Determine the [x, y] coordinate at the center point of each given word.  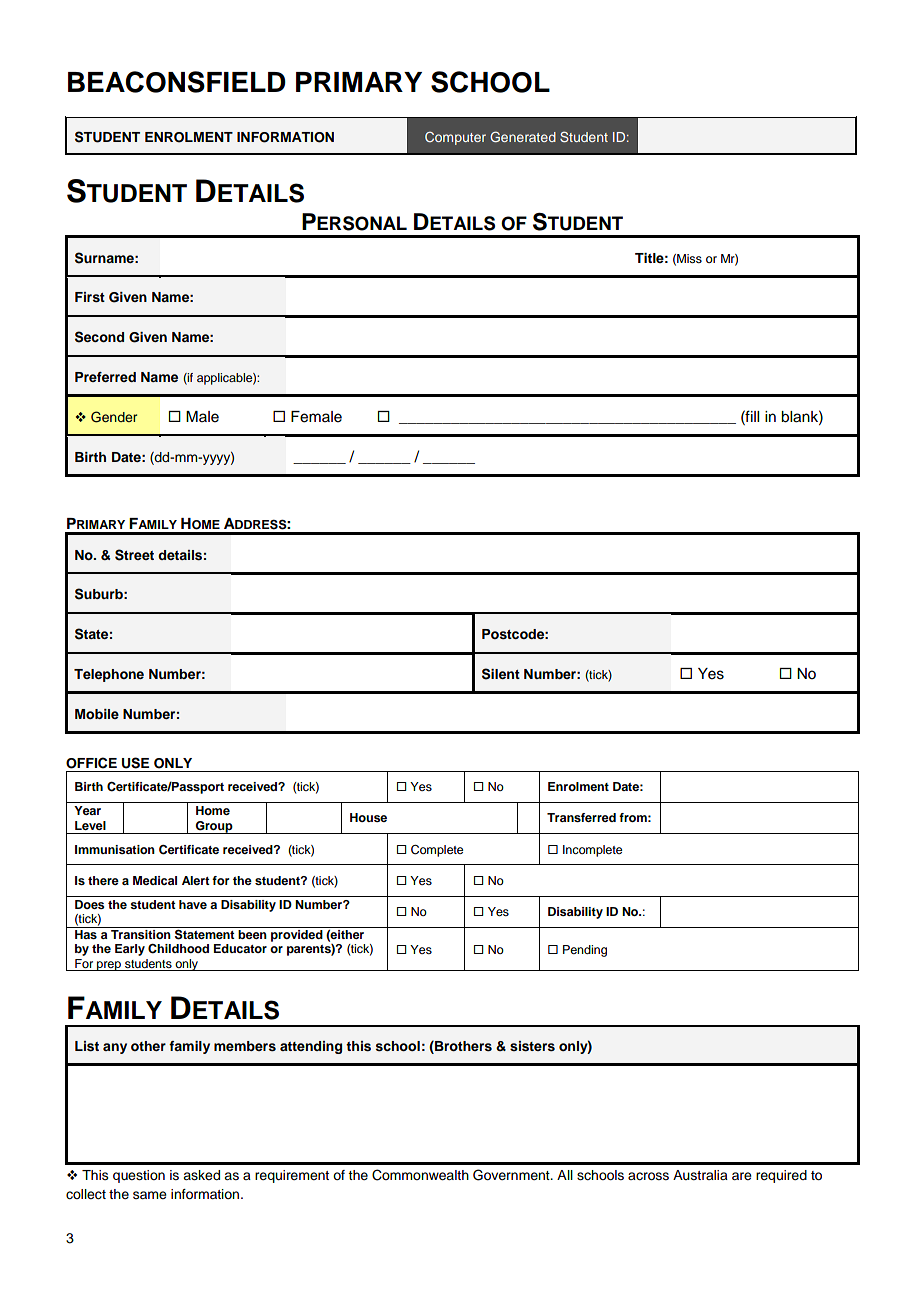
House [368, 817]
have [193, 904]
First [90, 297]
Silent [501, 674]
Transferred [581, 817]
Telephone [109, 675]
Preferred [105, 377]
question [139, 1176]
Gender [114, 417]
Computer [455, 138]
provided [297, 934]
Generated [523, 136]
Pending [585, 951]
